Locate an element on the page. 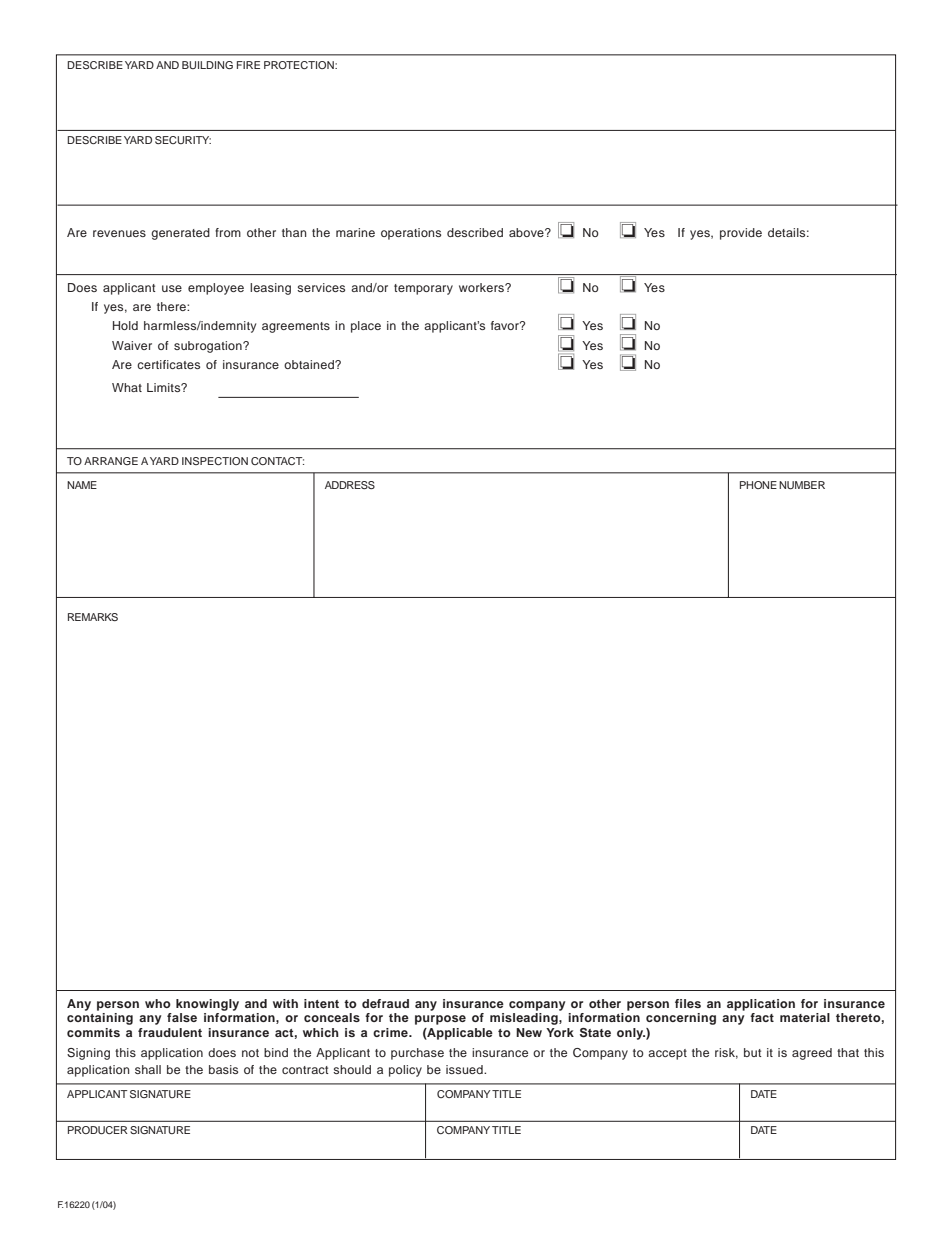 This image has height=1233, width=952. provide is located at coordinates (741, 234).
